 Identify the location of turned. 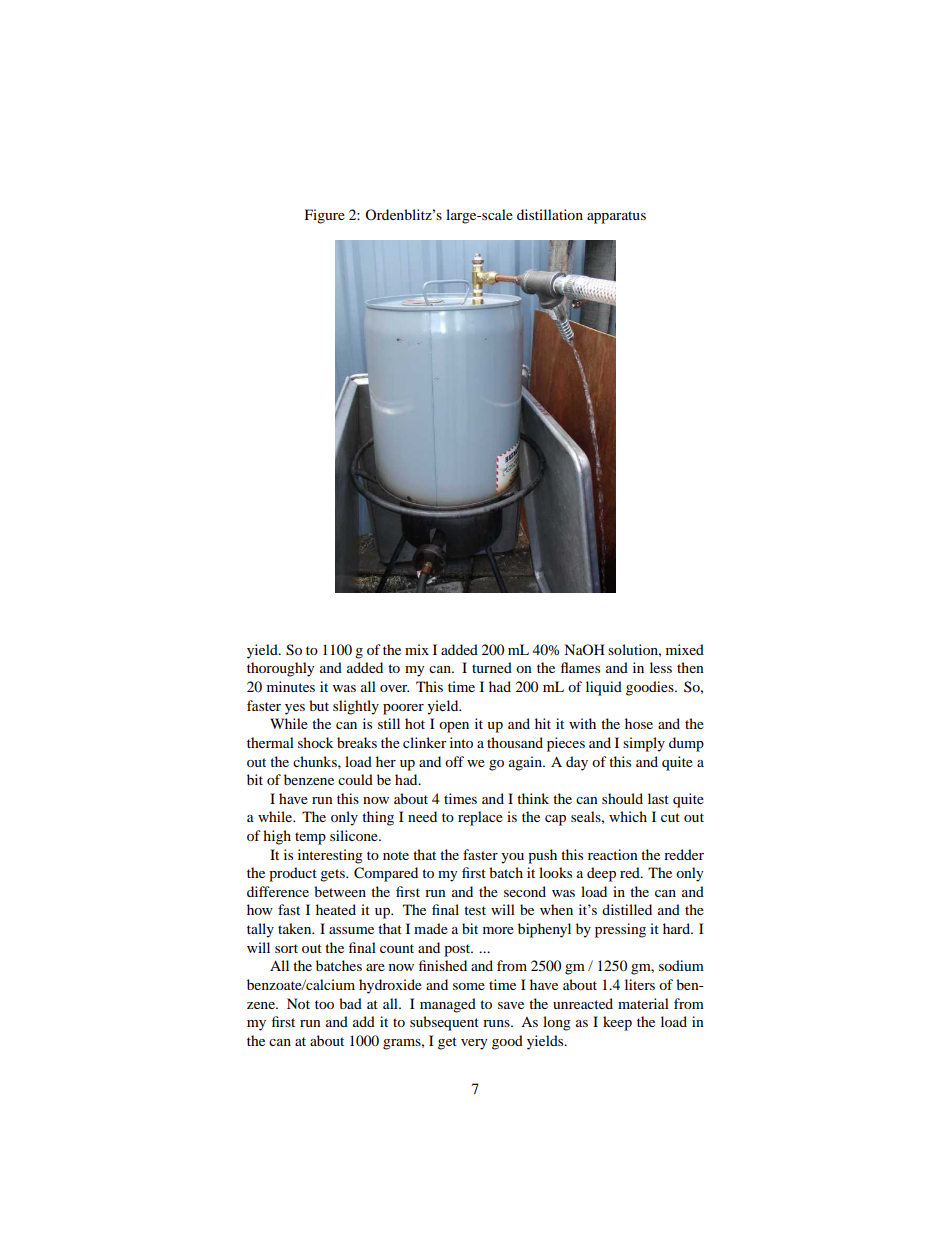
(492, 667).
